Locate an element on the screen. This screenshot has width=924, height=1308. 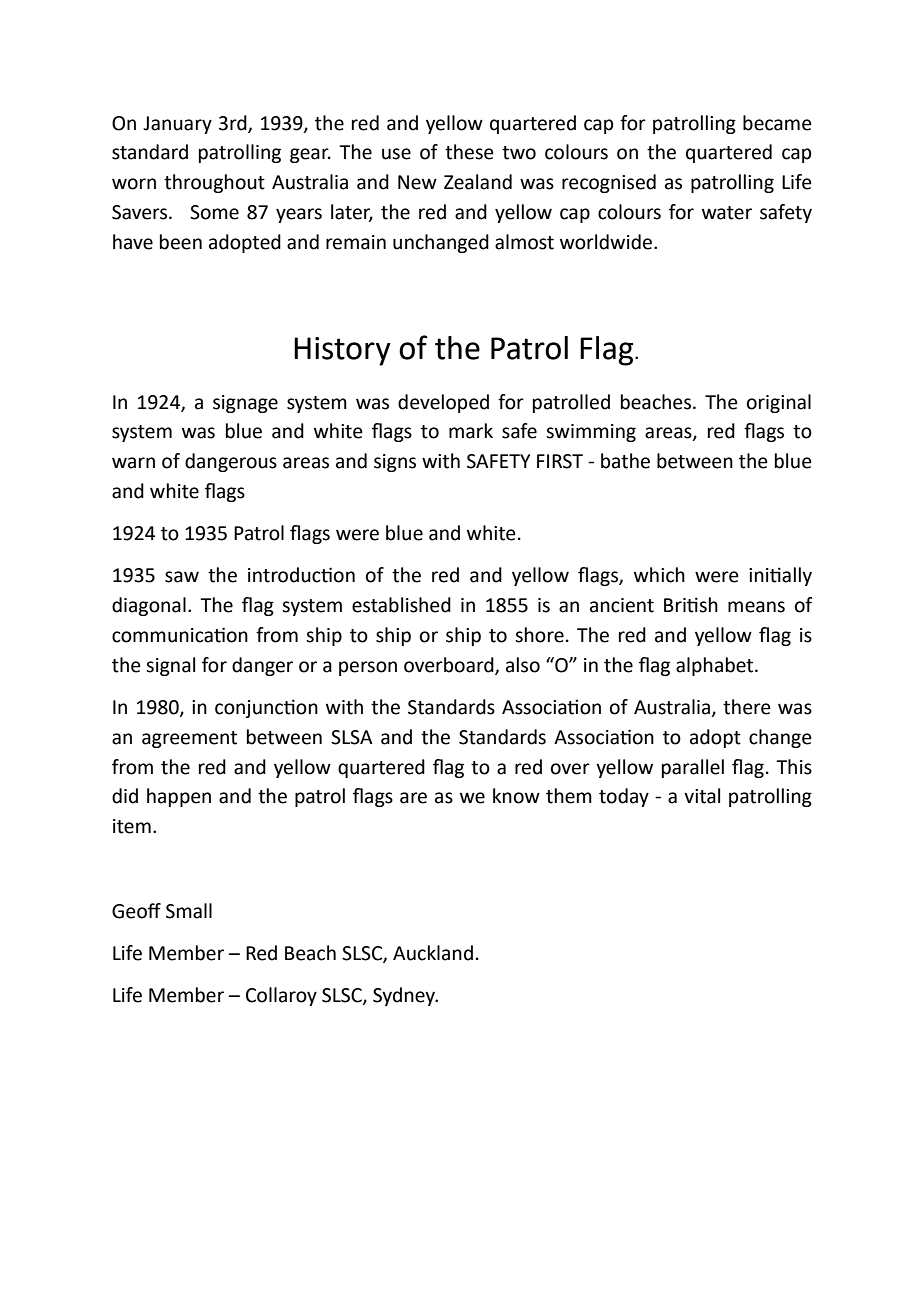
which is located at coordinates (659, 575).
